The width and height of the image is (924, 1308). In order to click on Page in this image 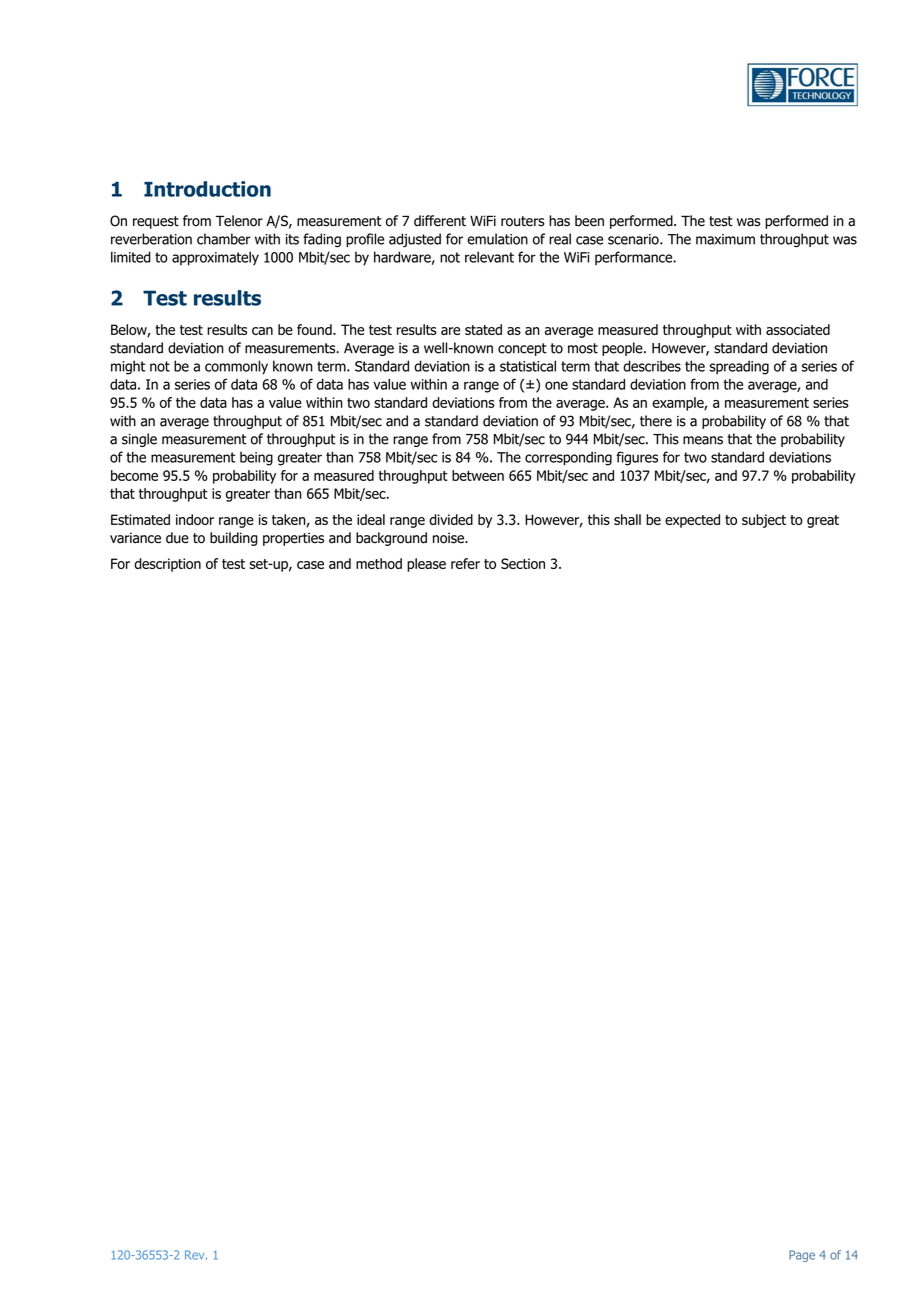, I will do `click(802, 1256)`.
